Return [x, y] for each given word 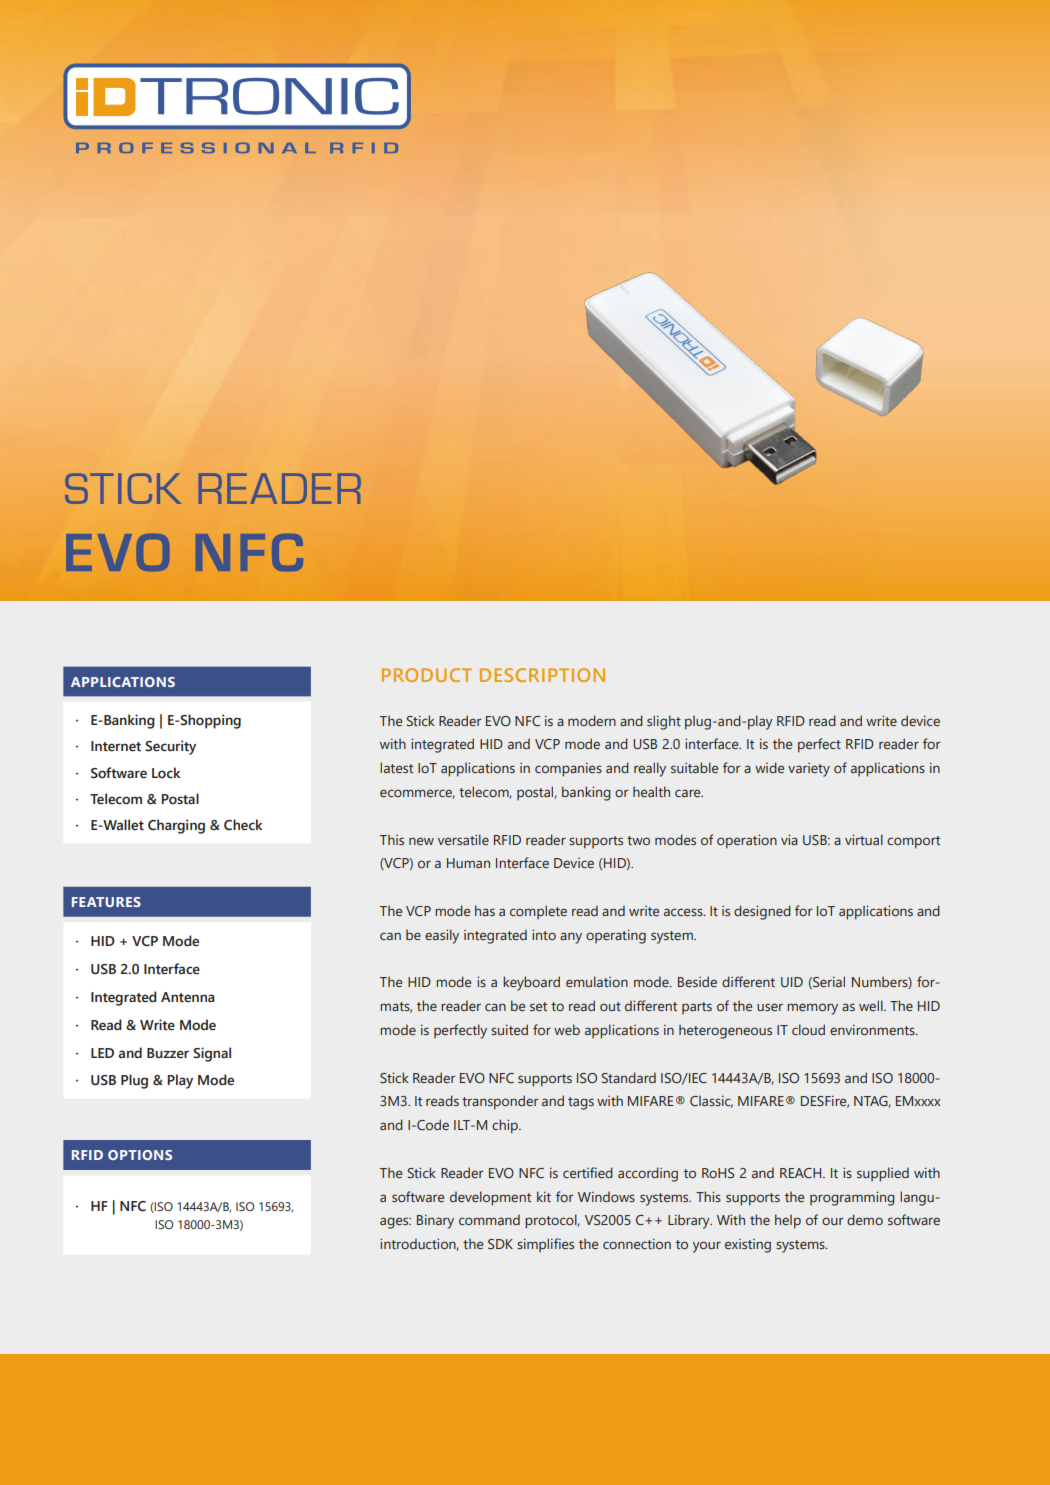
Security [170, 747]
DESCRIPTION [542, 675]
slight [664, 722]
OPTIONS [140, 1155]
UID [792, 982]
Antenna [188, 997]
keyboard [531, 983]
